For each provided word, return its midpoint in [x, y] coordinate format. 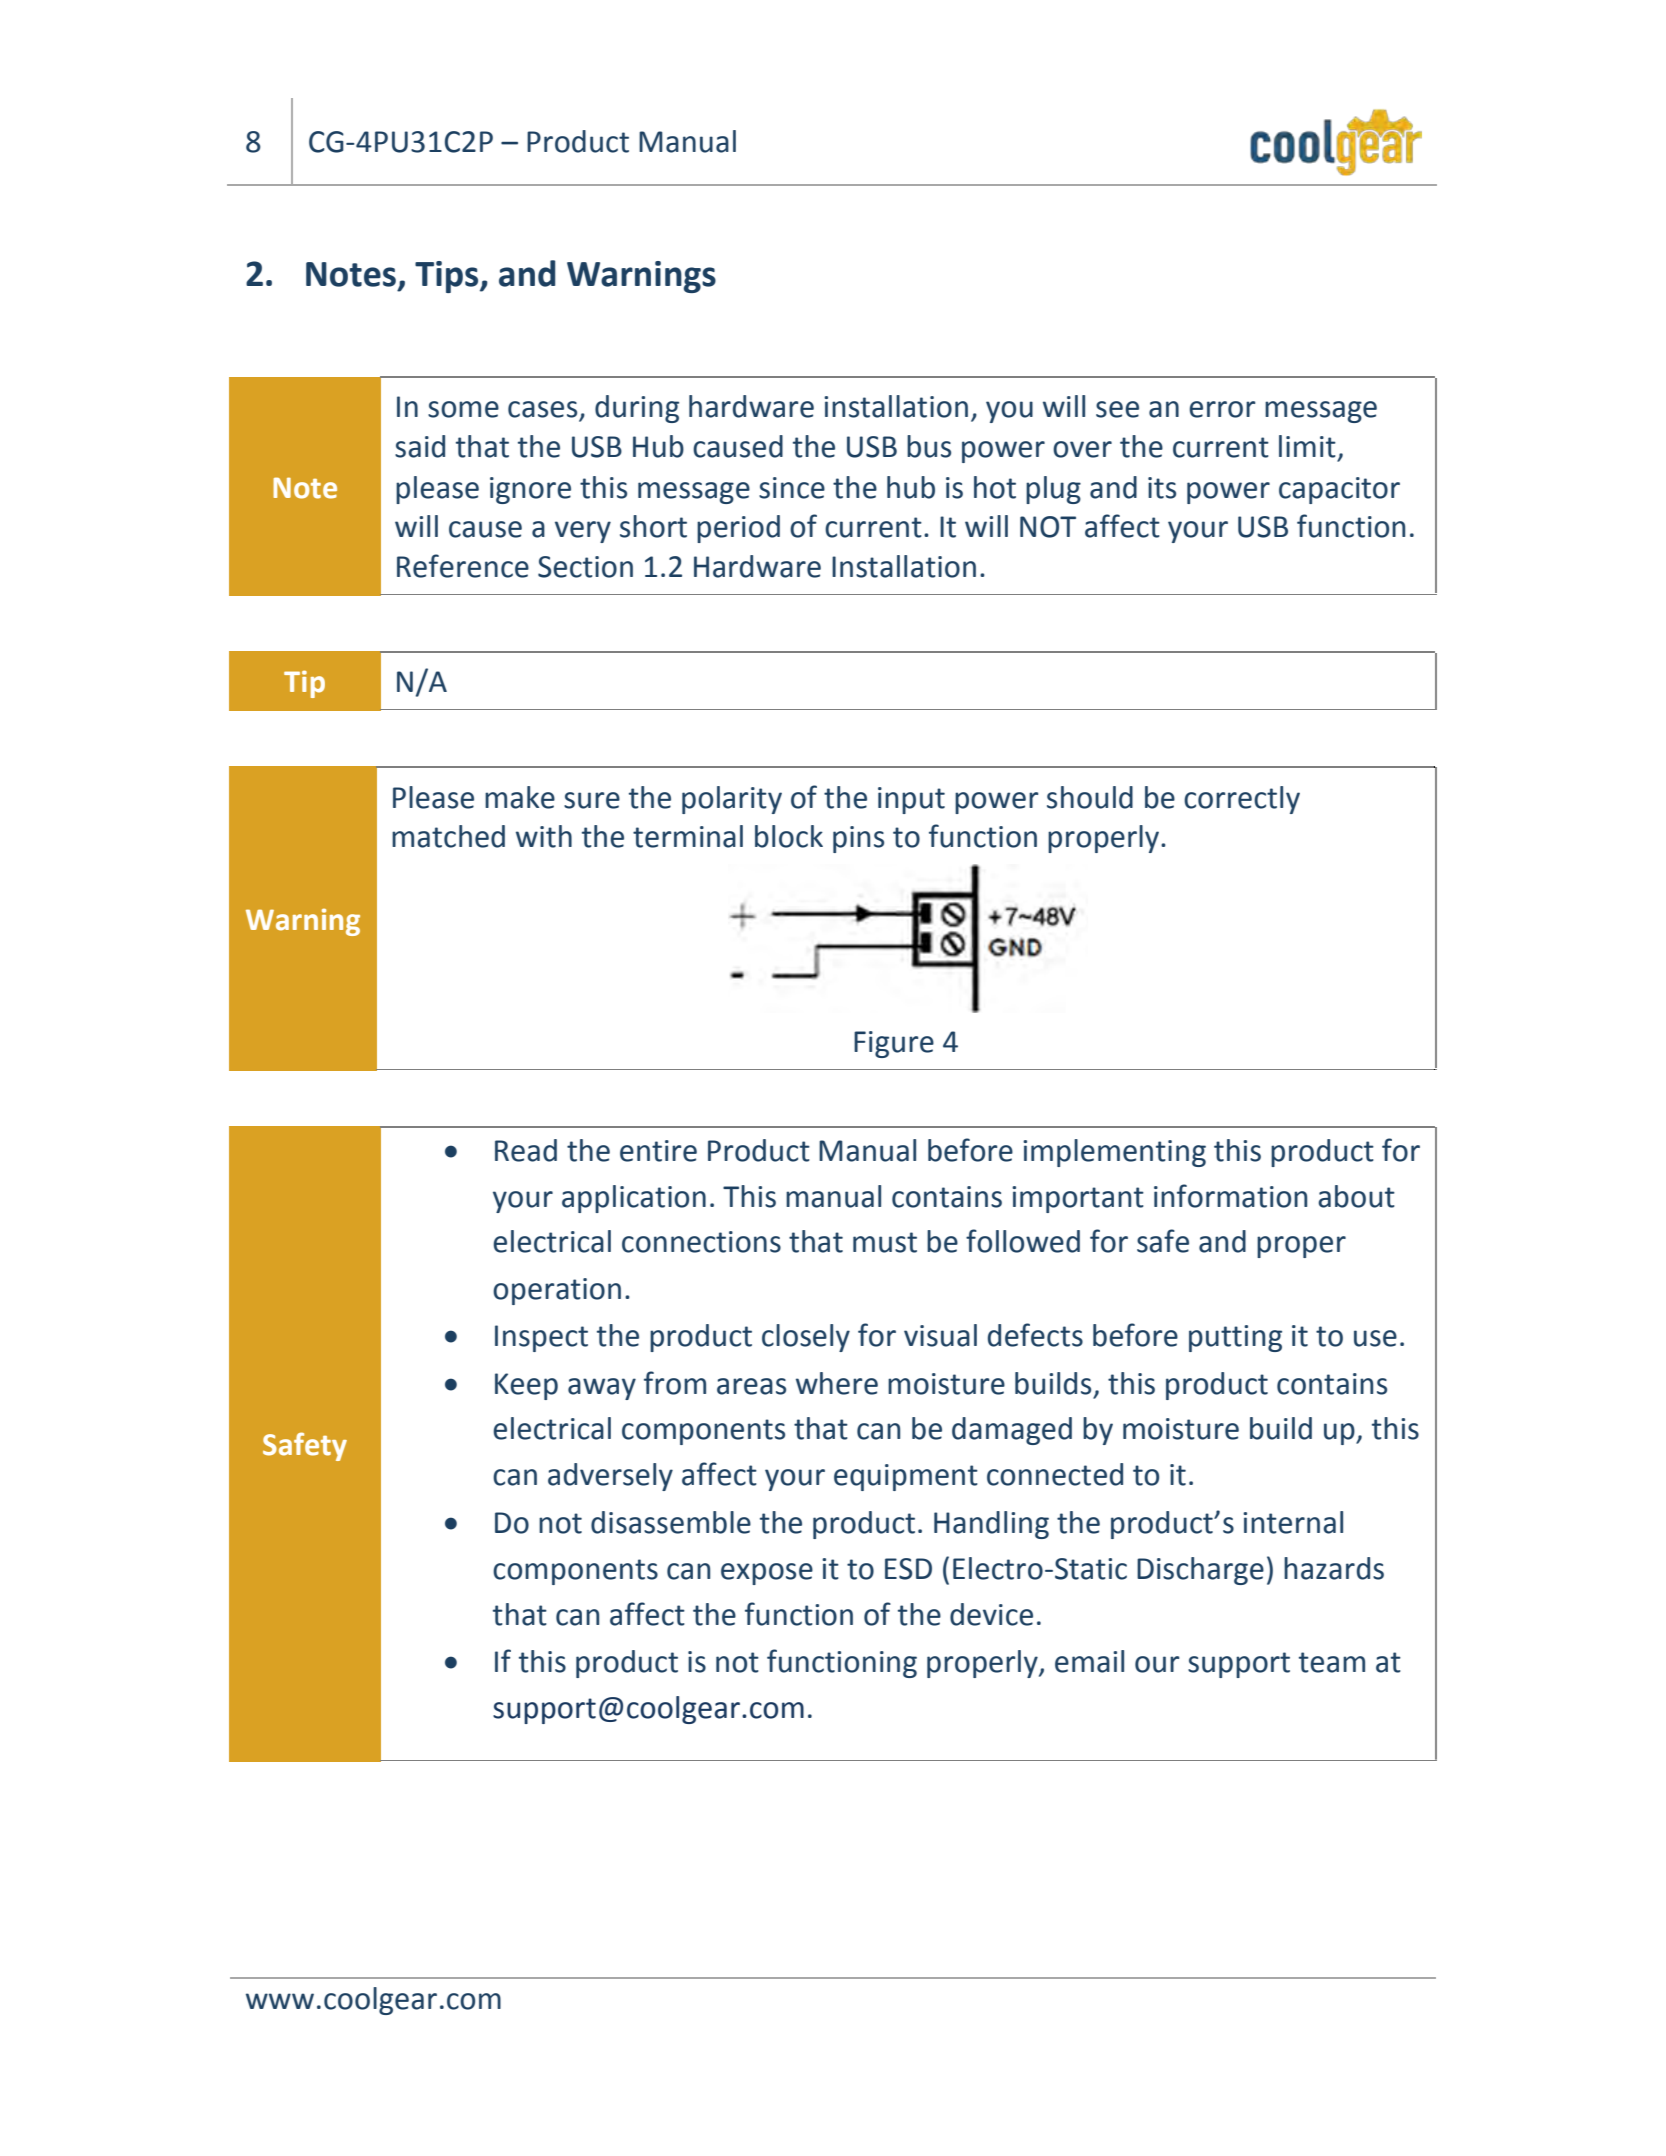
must [885, 1242]
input [911, 800]
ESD [908, 1569]
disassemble [671, 1522]
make [520, 797]
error [1222, 409]
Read [526, 1150]
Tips [448, 277]
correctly [1242, 800]
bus [929, 446]
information [1230, 1196]
